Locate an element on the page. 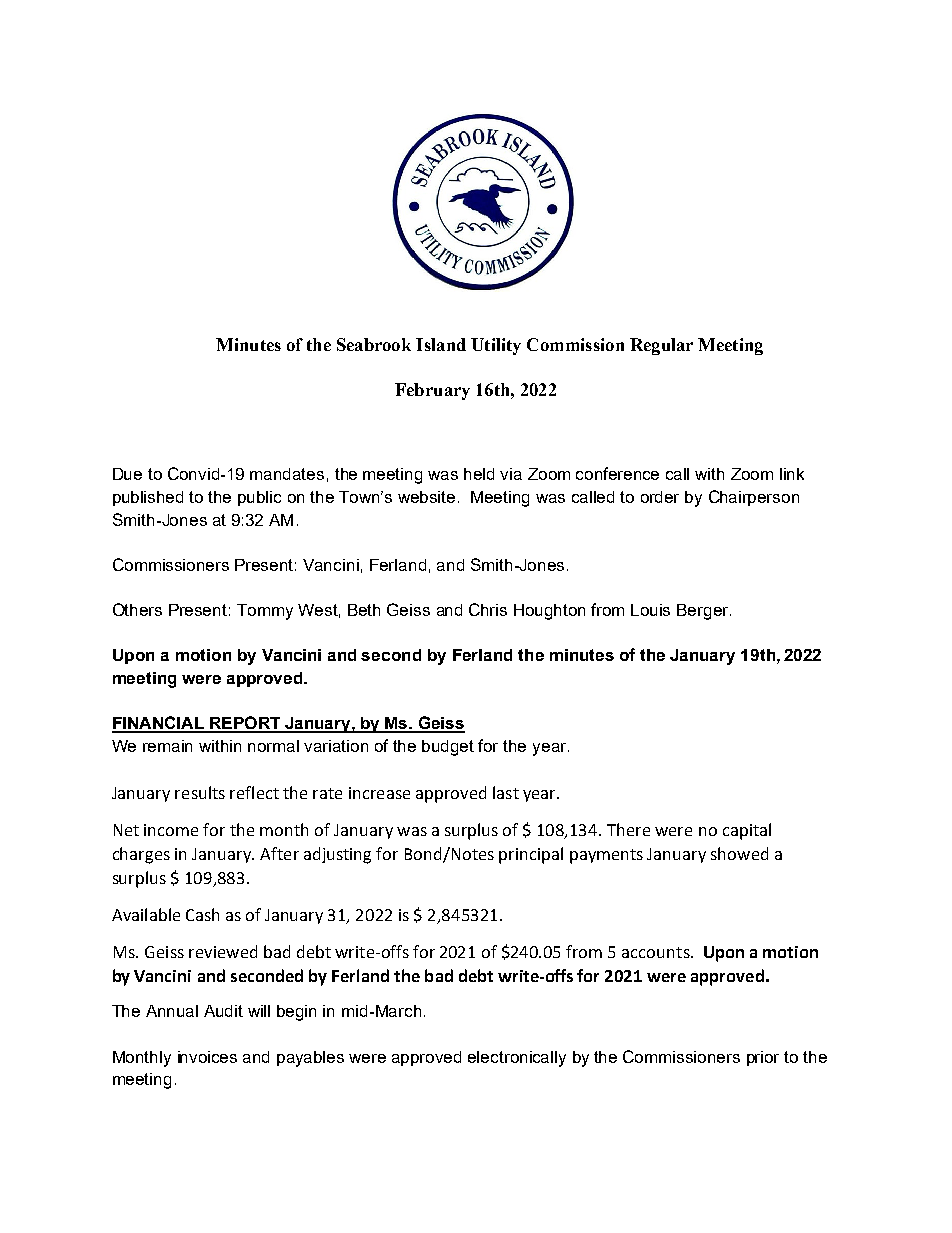 This image has width=952, height=1233. Chris is located at coordinates (488, 609).
